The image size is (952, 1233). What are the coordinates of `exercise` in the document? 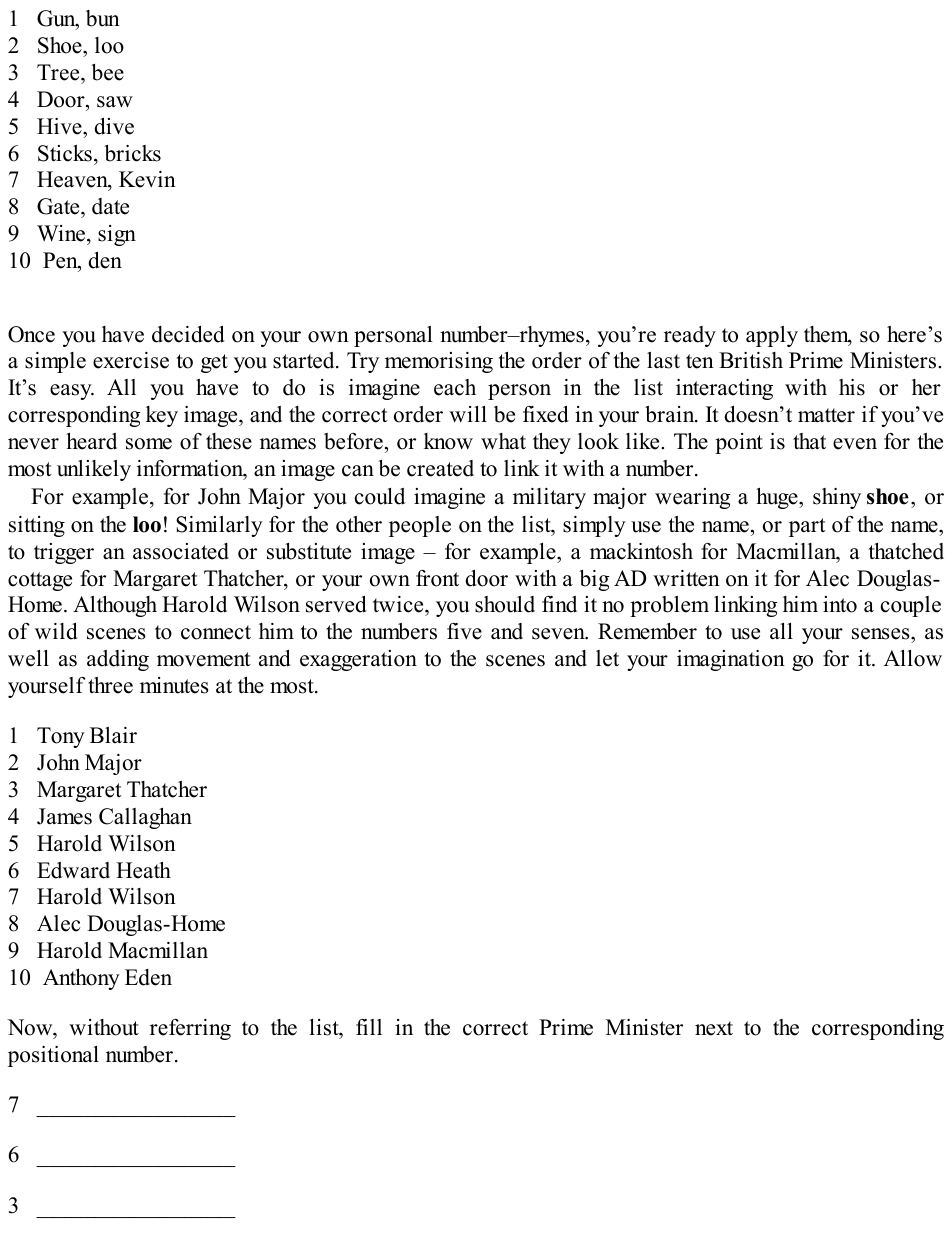 It's located at (131, 360).
